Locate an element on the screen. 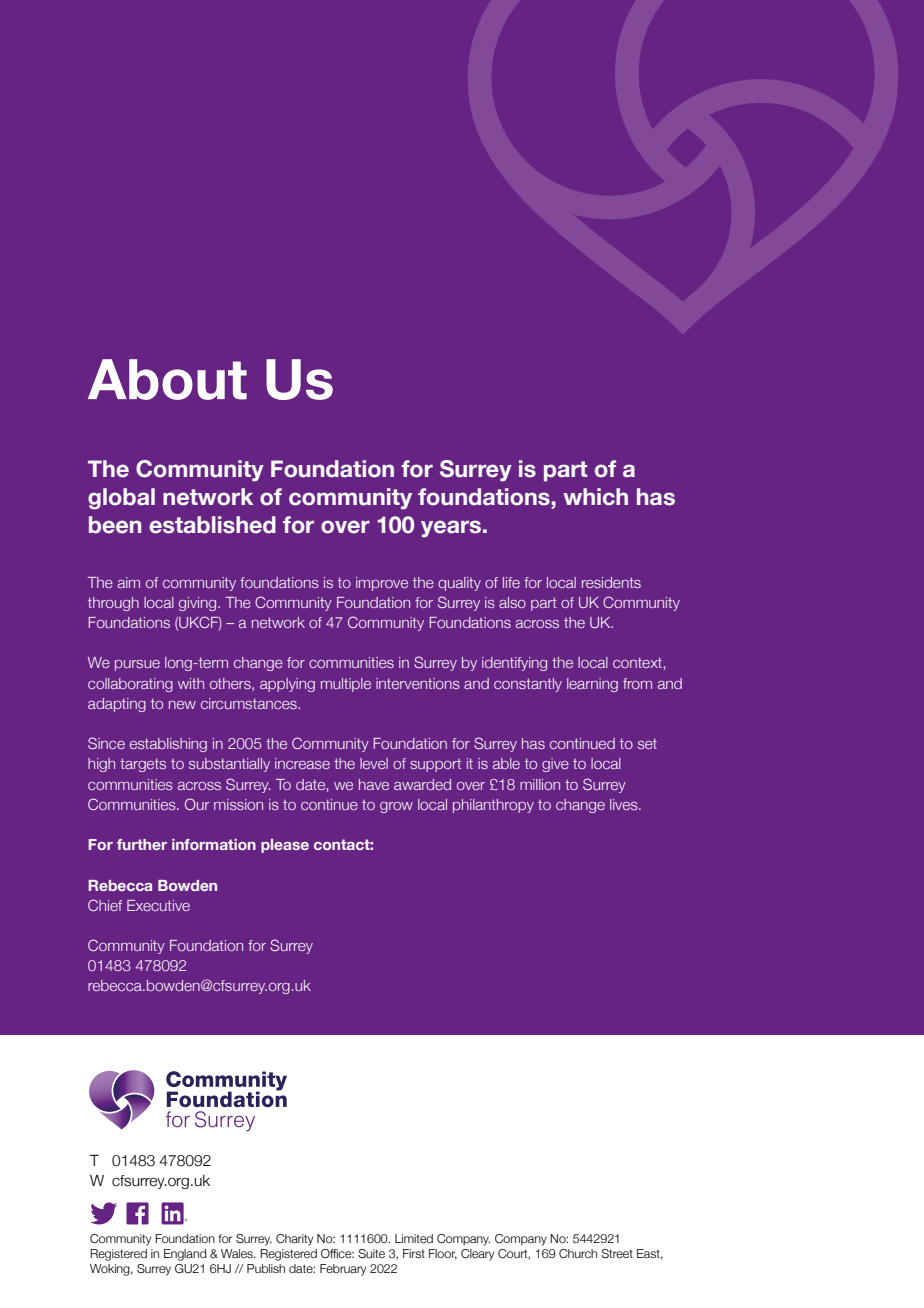  About is located at coordinates (167, 379).
